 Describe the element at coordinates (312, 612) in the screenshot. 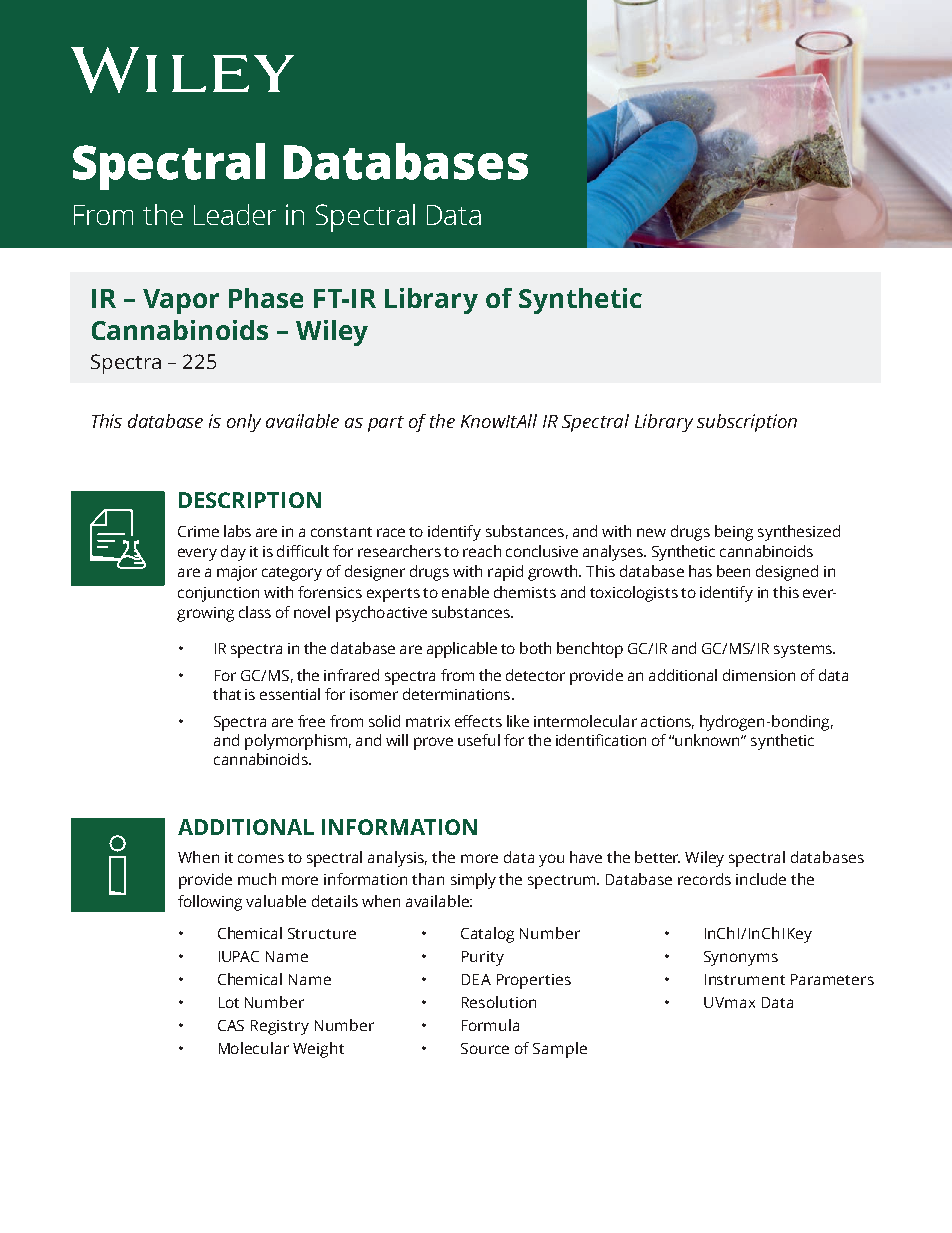

I see `novel` at that location.
